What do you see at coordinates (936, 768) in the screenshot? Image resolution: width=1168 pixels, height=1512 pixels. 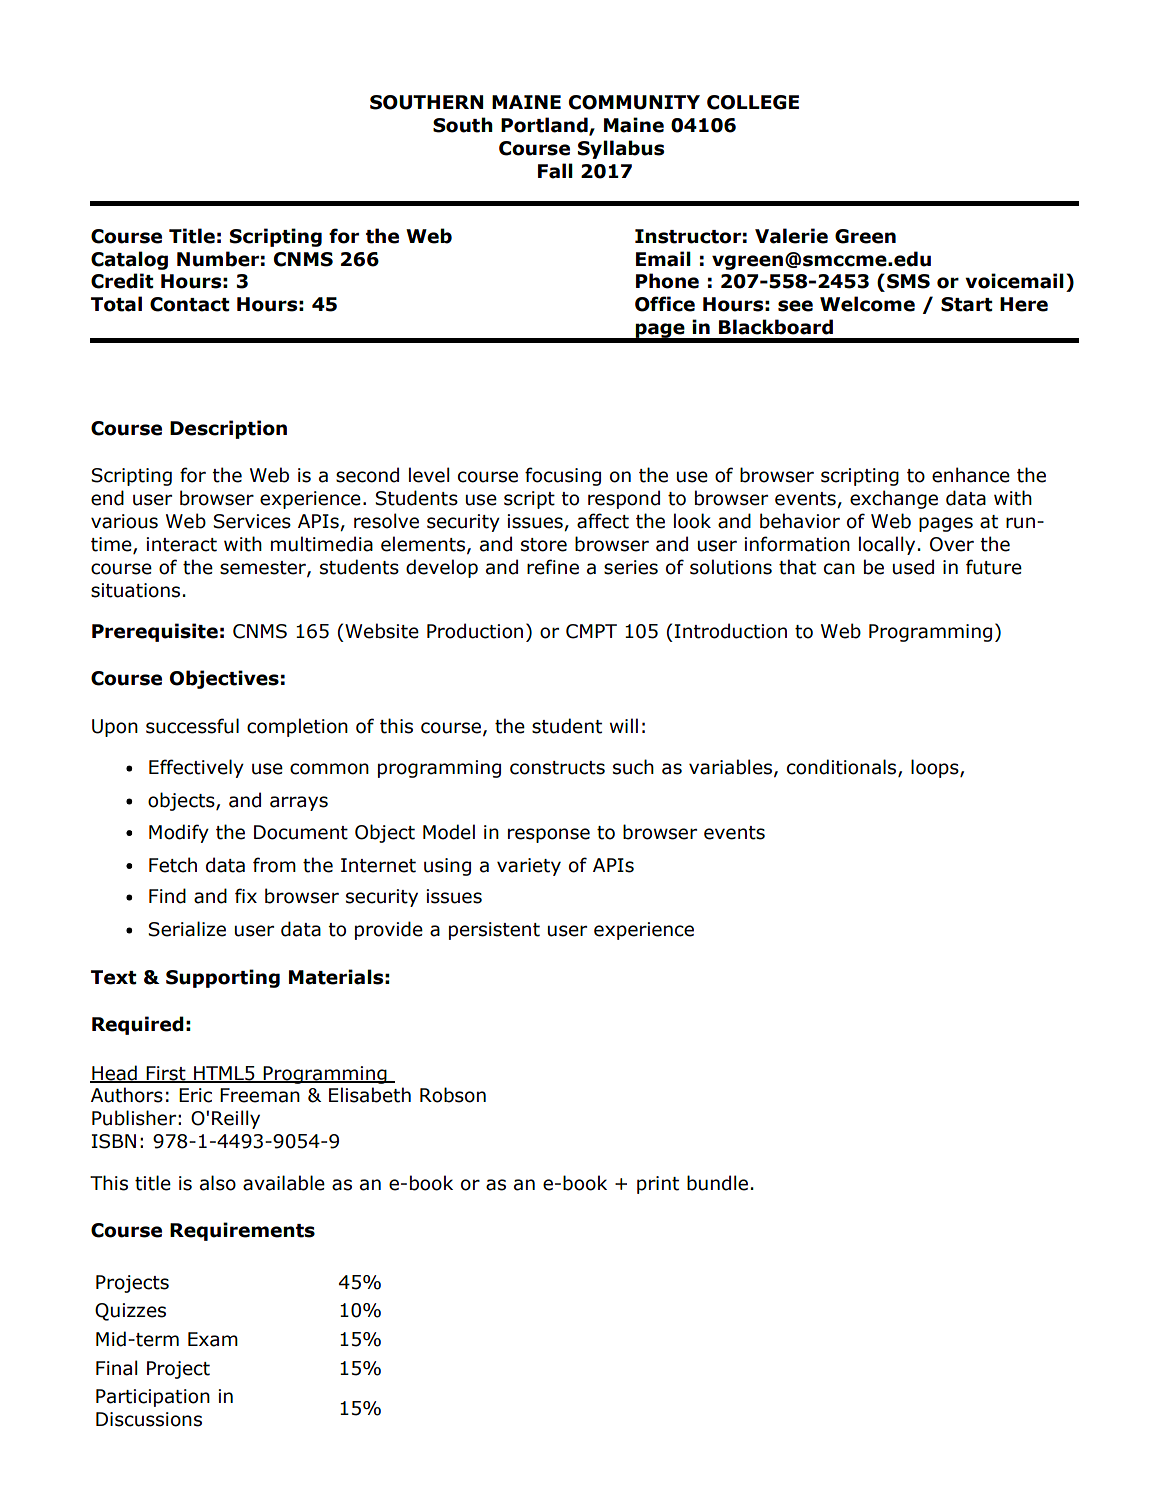 I see `loops` at bounding box center [936, 768].
